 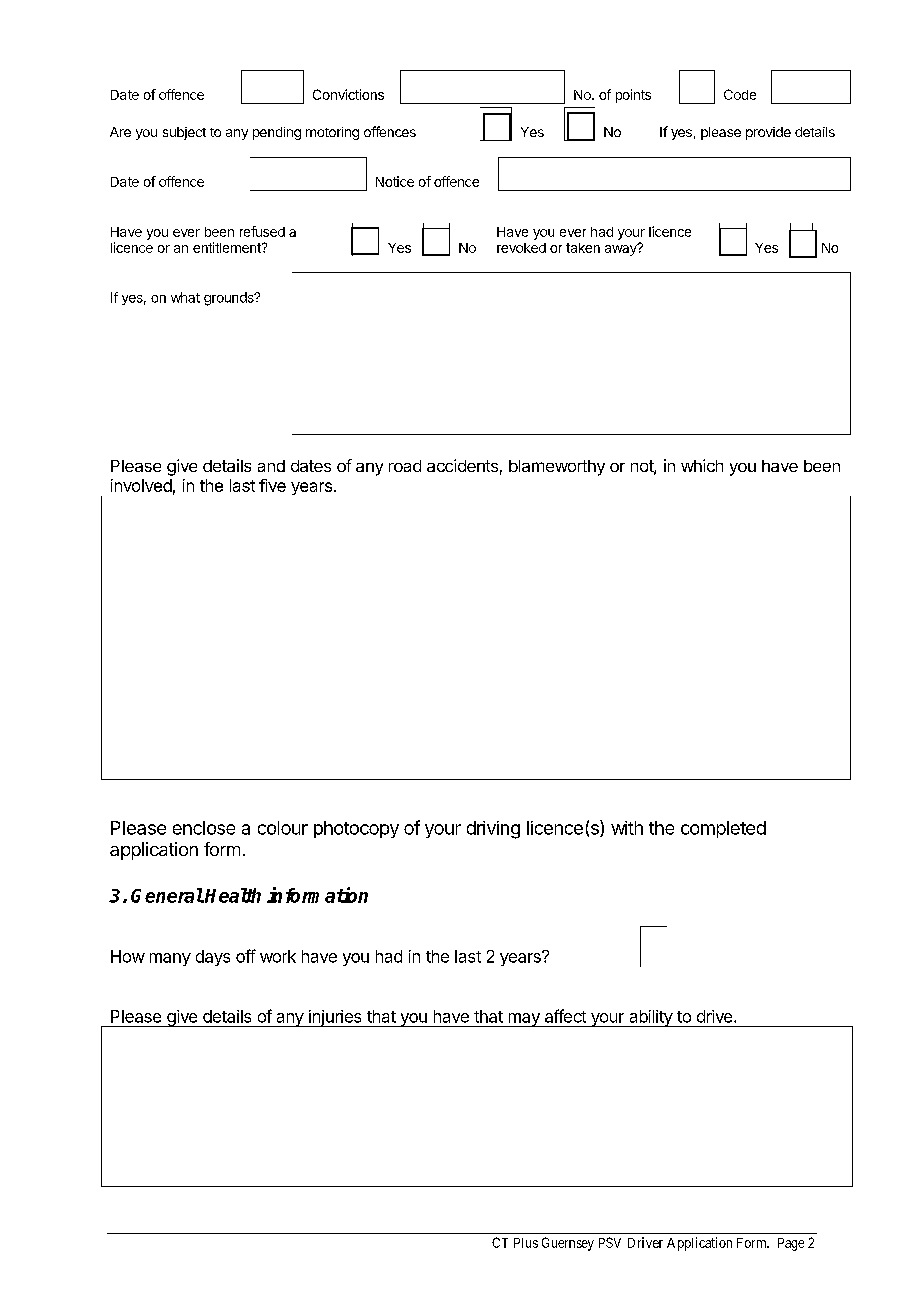 I want to click on and, so click(x=271, y=466).
